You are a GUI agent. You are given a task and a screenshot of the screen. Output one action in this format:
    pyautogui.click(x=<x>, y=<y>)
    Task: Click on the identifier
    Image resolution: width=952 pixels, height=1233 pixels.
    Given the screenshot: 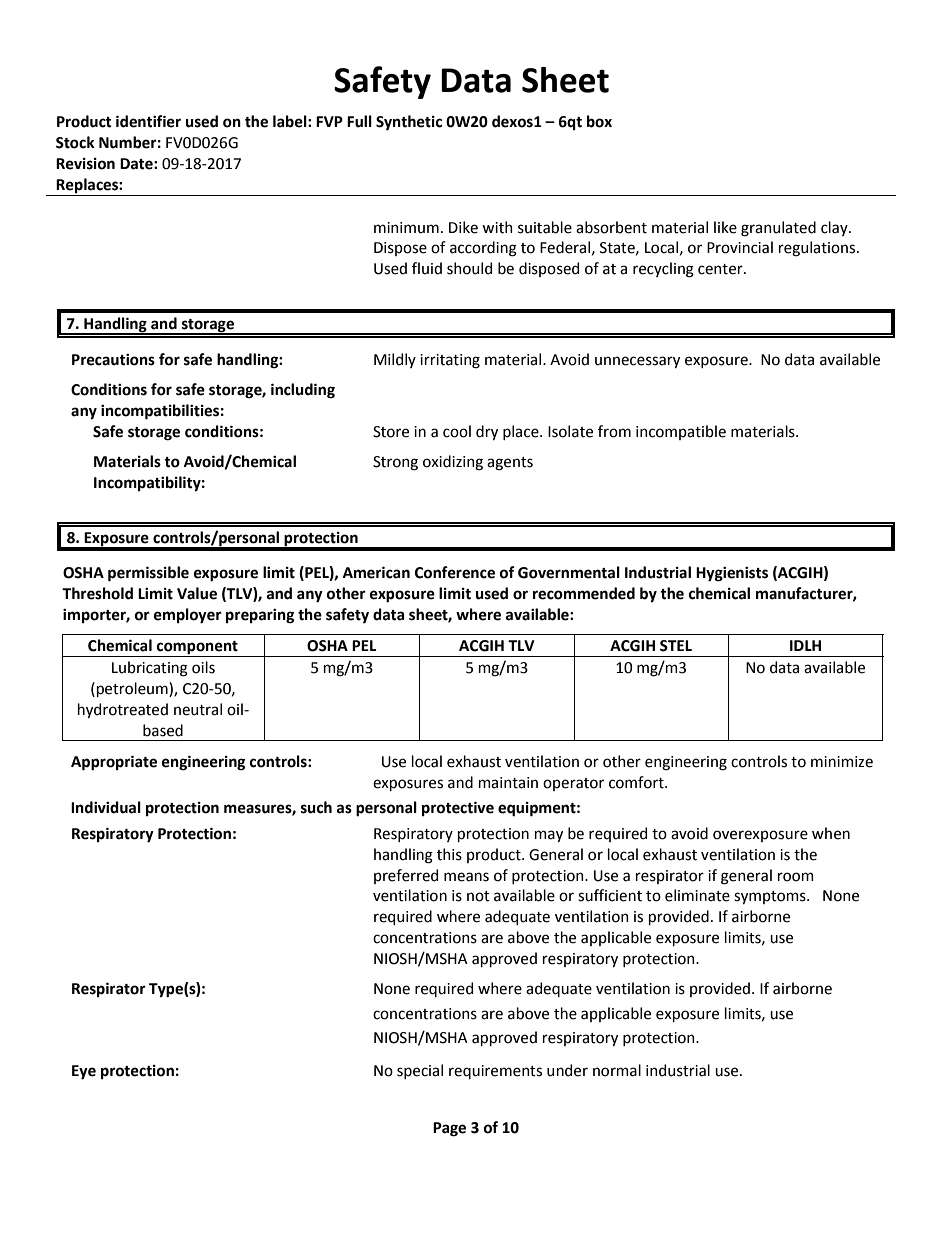 What is the action you would take?
    pyautogui.click(x=148, y=121)
